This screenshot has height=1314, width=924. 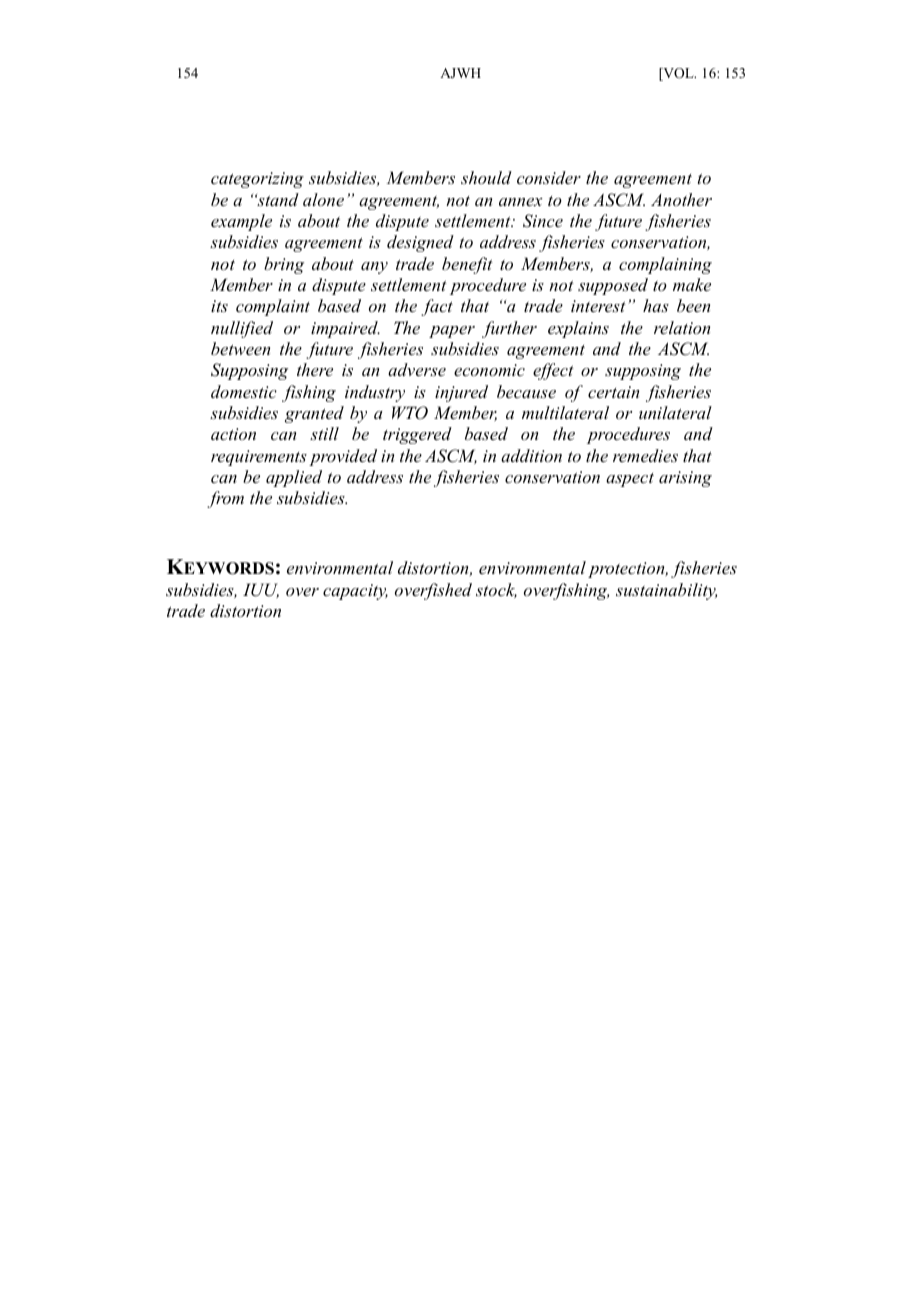 What do you see at coordinates (257, 180) in the screenshot?
I see `categorizing` at bounding box center [257, 180].
